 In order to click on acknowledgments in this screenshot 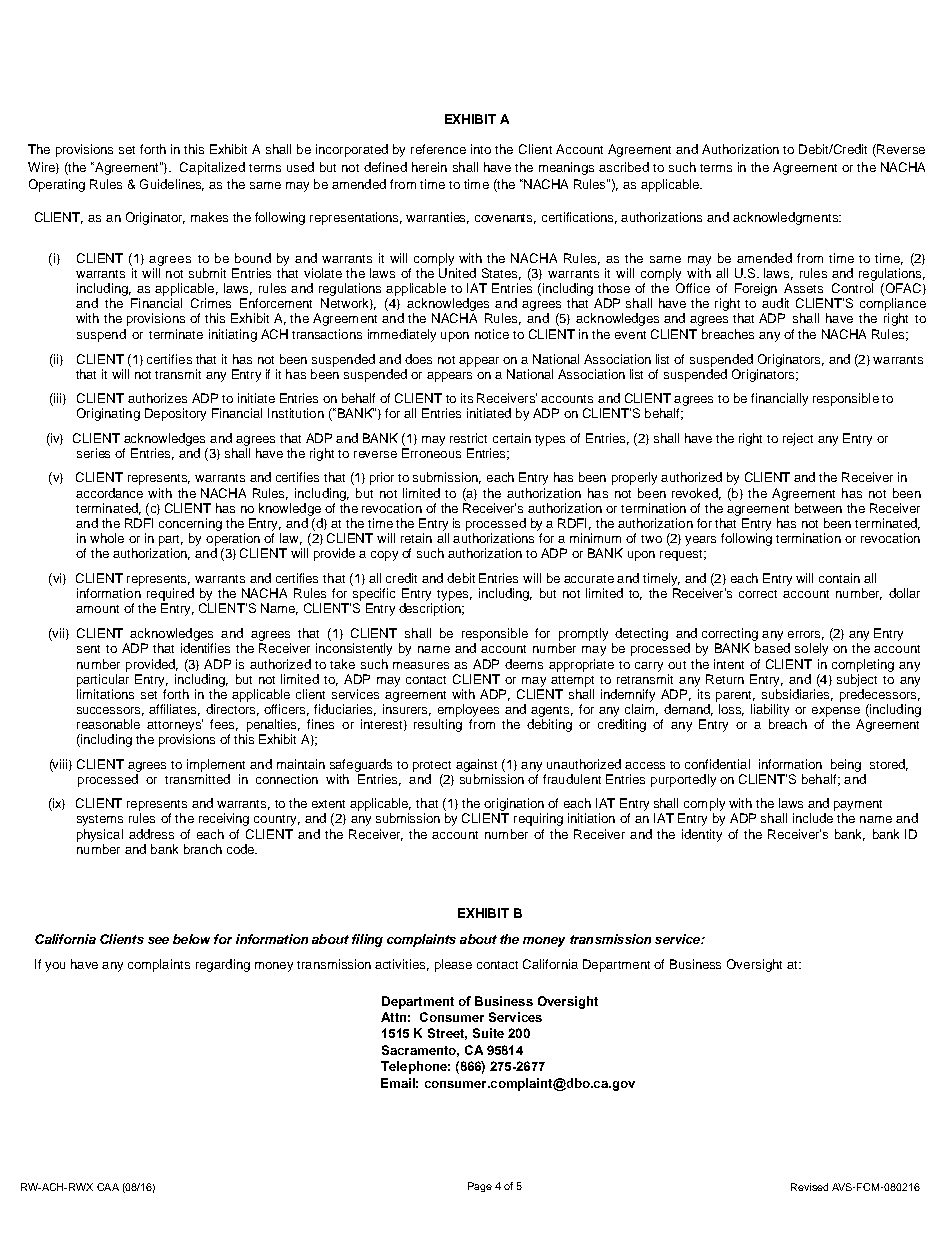, I will do `click(786, 218)`.
